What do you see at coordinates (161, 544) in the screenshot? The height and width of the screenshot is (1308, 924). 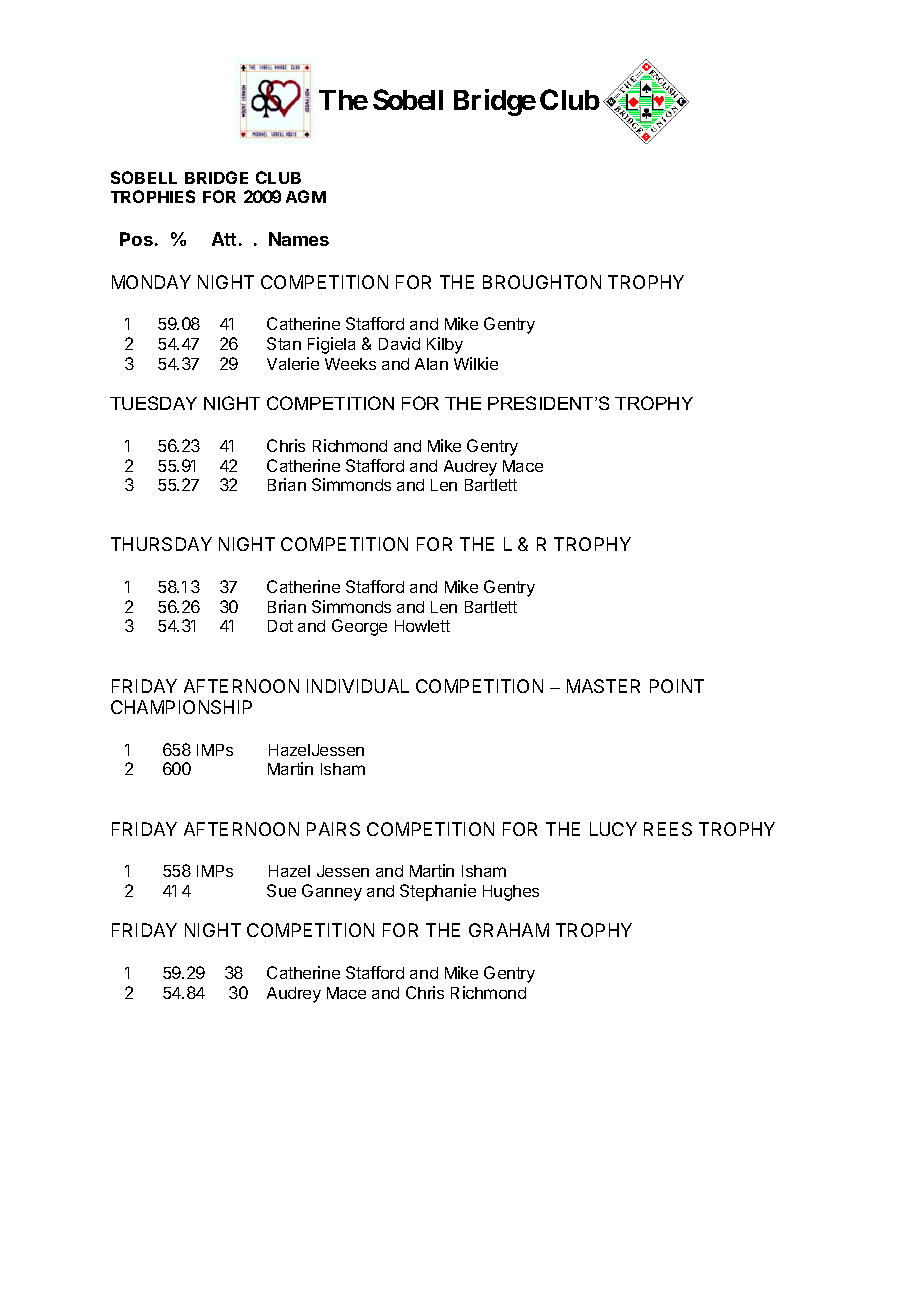 I see `THURSDAY` at bounding box center [161, 544].
